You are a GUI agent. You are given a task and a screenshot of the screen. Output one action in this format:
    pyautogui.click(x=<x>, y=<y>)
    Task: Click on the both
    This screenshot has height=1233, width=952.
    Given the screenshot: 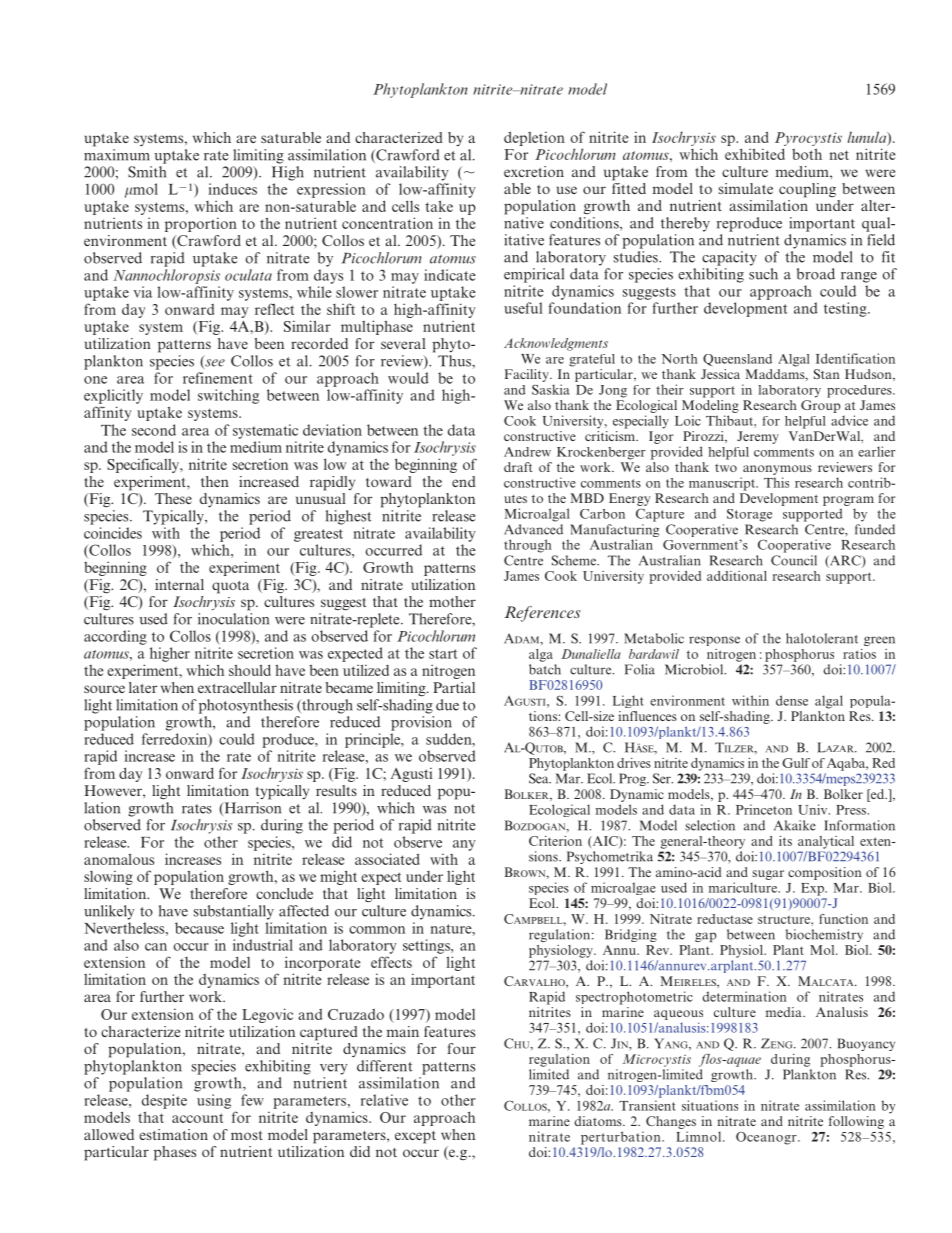 What is the action you would take?
    pyautogui.click(x=807, y=154)
